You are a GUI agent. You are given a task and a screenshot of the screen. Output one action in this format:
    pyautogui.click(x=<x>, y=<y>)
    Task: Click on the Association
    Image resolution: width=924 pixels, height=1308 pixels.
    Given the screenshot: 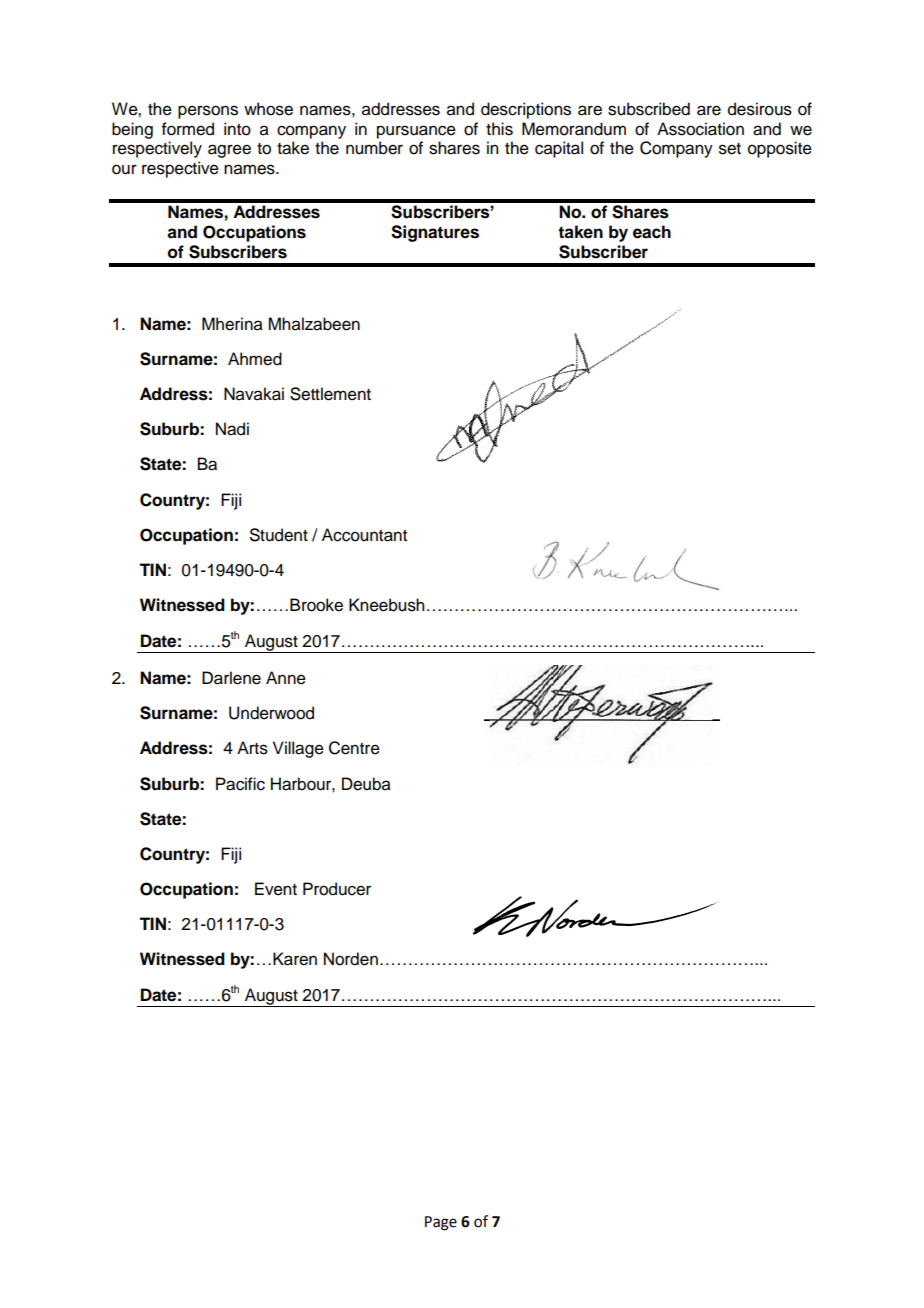 What is the action you would take?
    pyautogui.click(x=700, y=129)
